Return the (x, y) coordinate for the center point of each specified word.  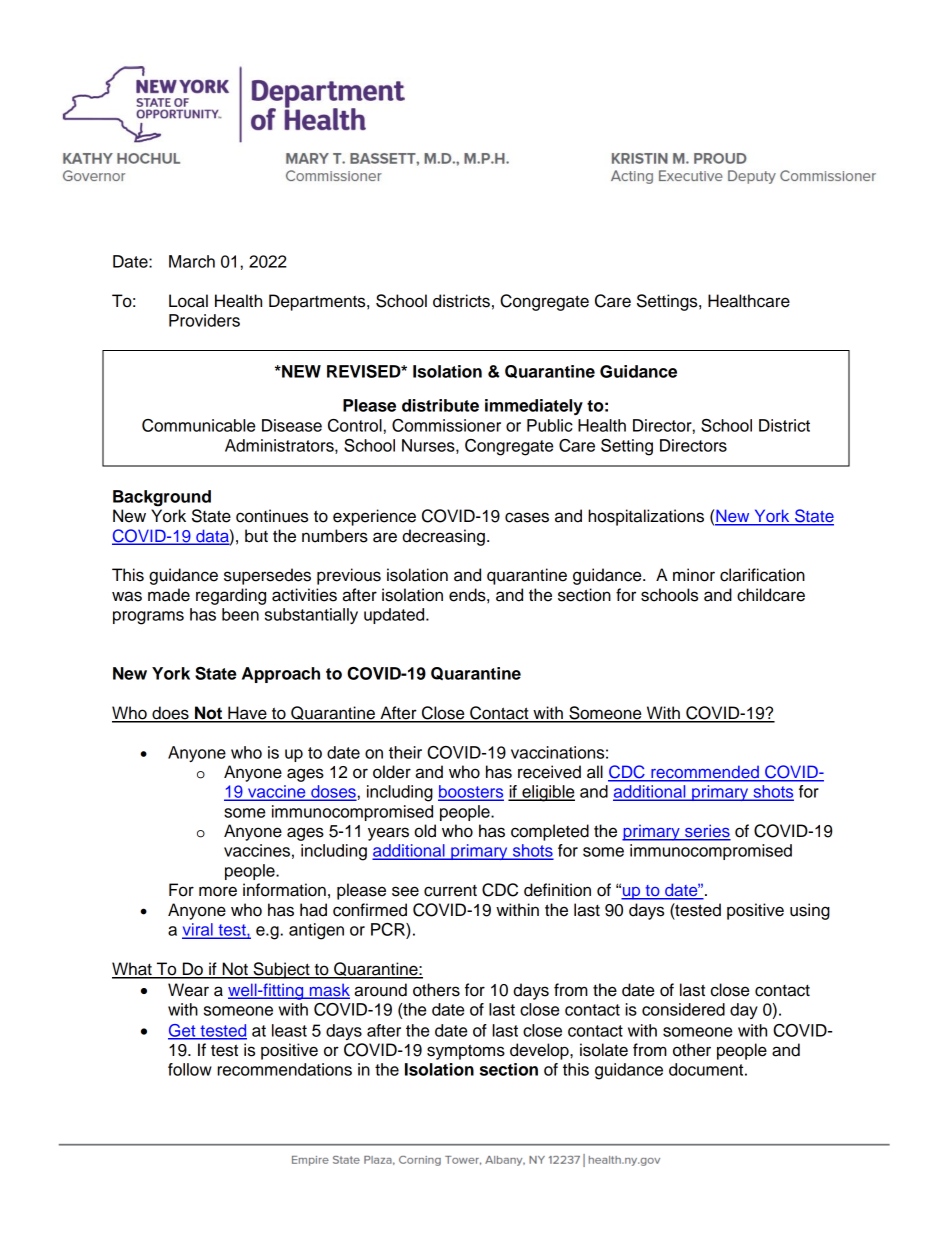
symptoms (466, 1052)
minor (694, 575)
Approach (281, 675)
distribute (440, 405)
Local (188, 301)
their (405, 752)
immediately (534, 407)
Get (183, 1031)
